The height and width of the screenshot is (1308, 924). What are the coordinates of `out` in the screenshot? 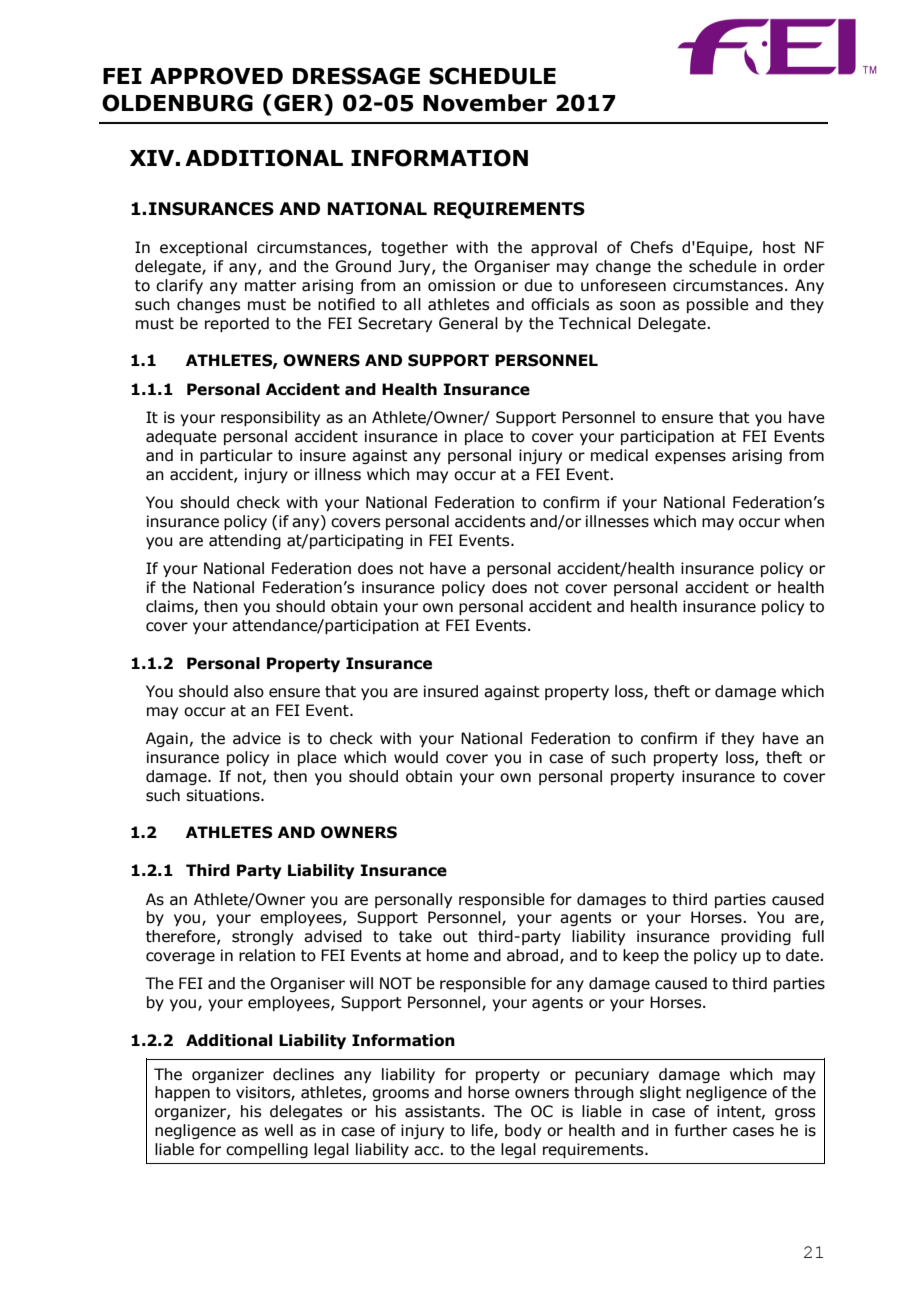 It's located at (455, 937).
